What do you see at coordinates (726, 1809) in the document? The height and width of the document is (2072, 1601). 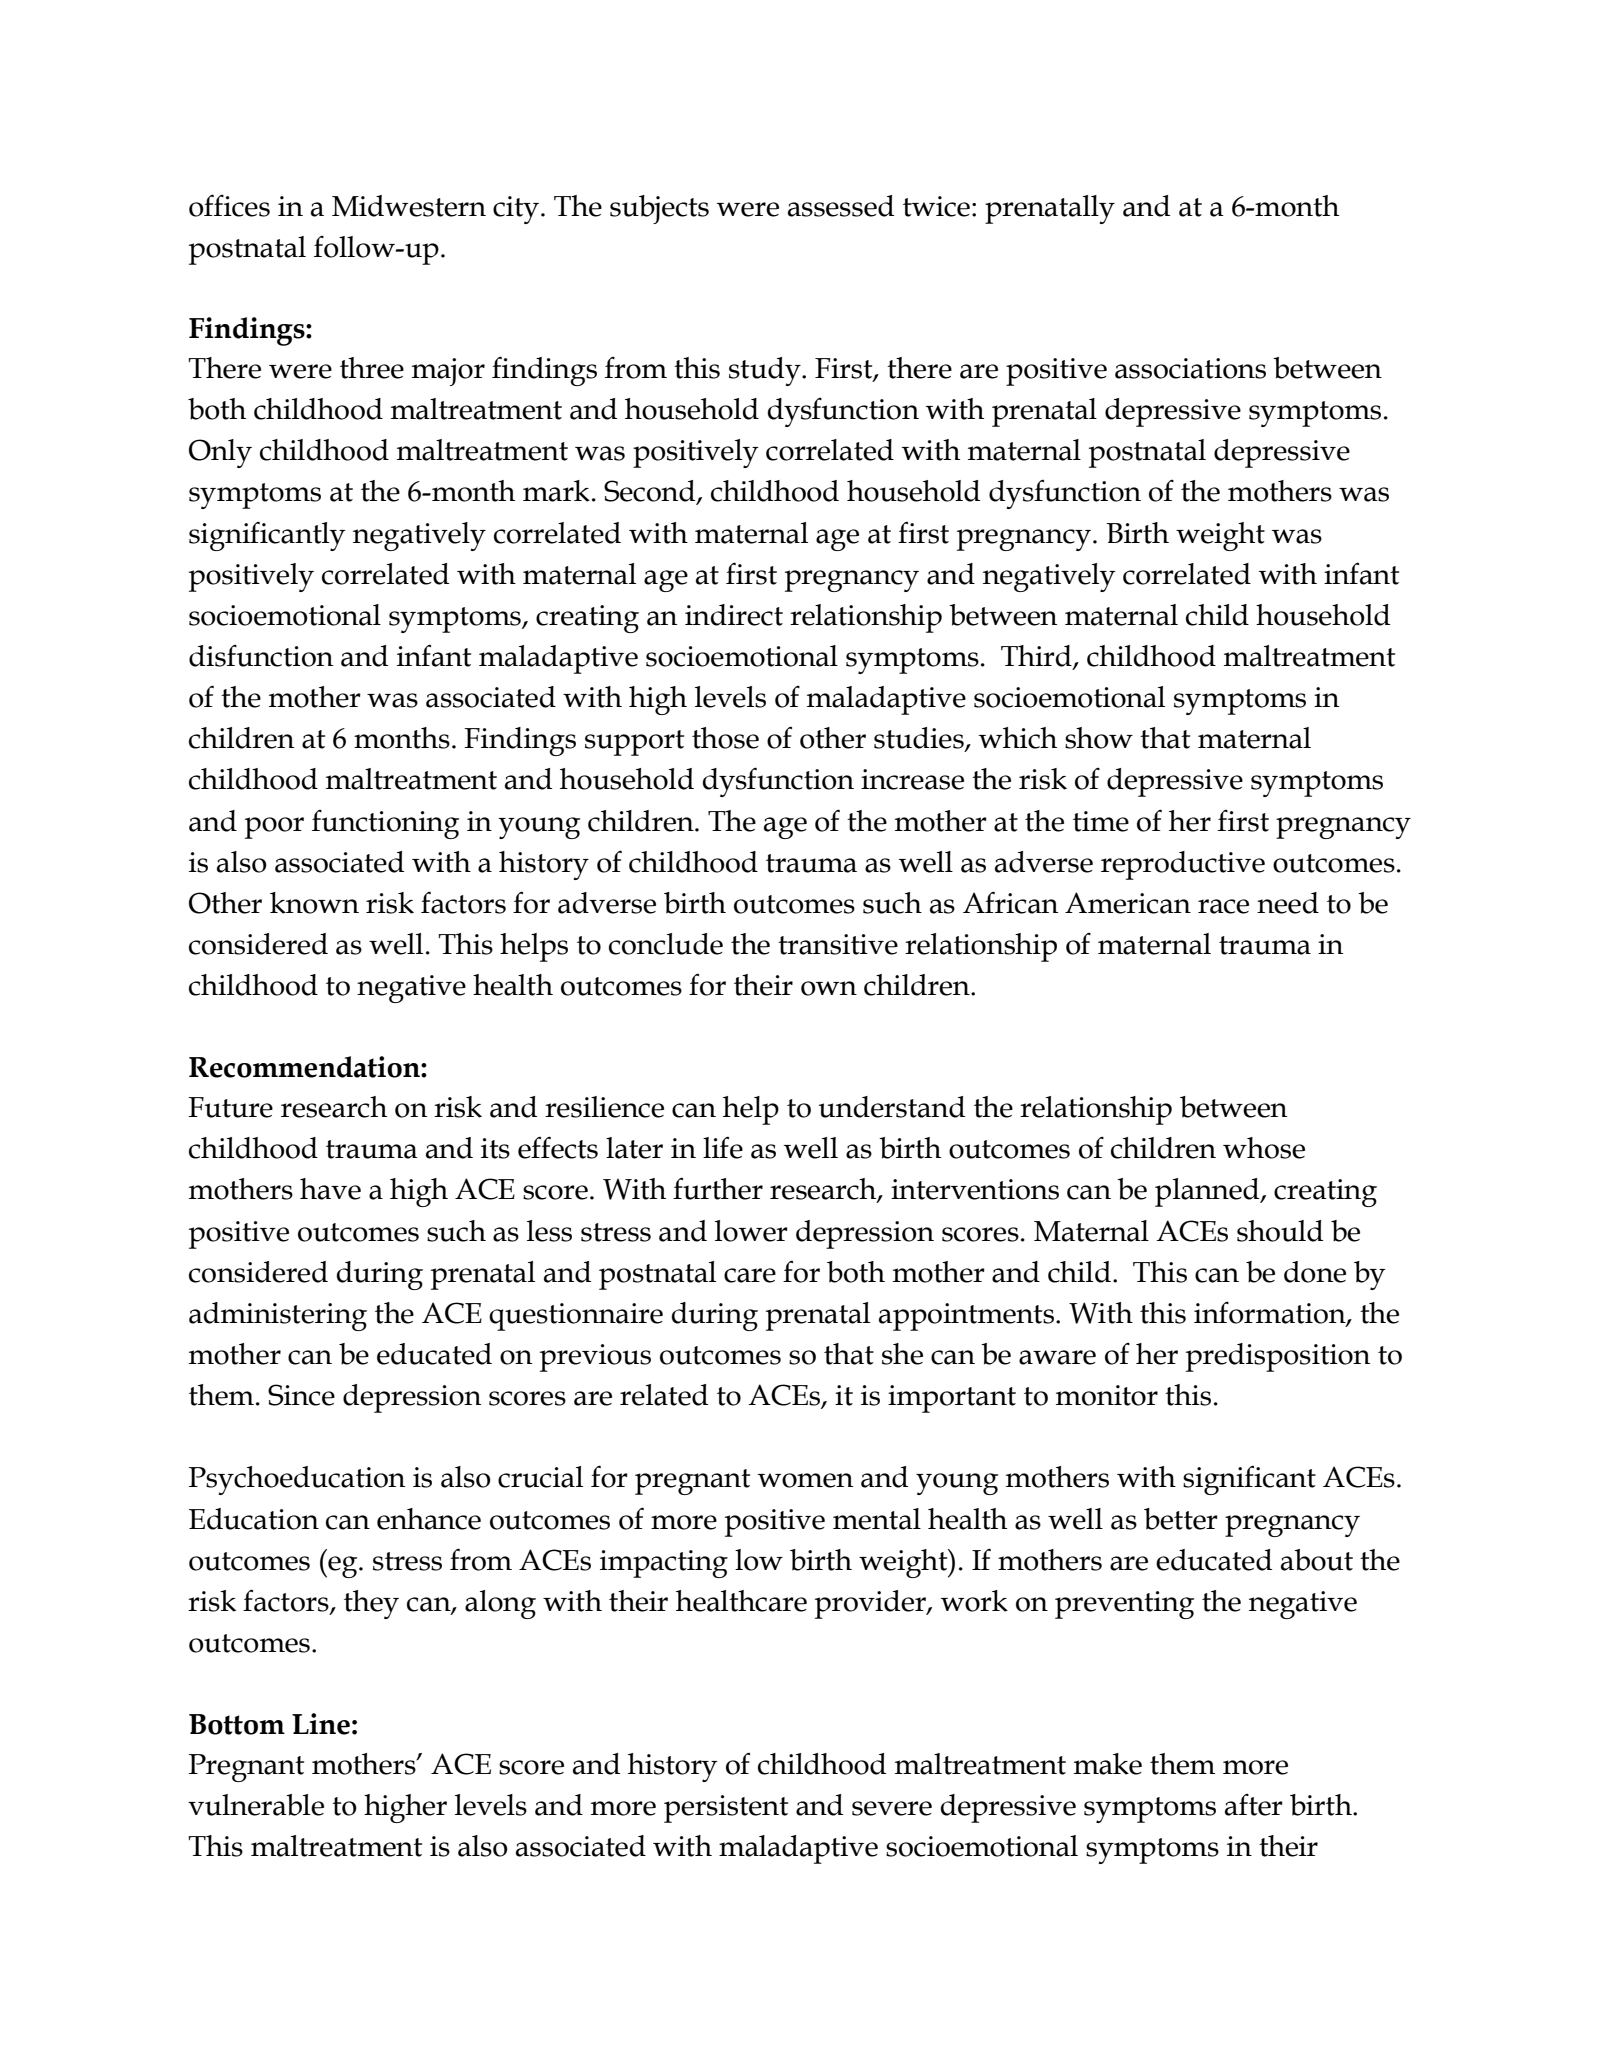 I see `persistent` at bounding box center [726, 1809].
